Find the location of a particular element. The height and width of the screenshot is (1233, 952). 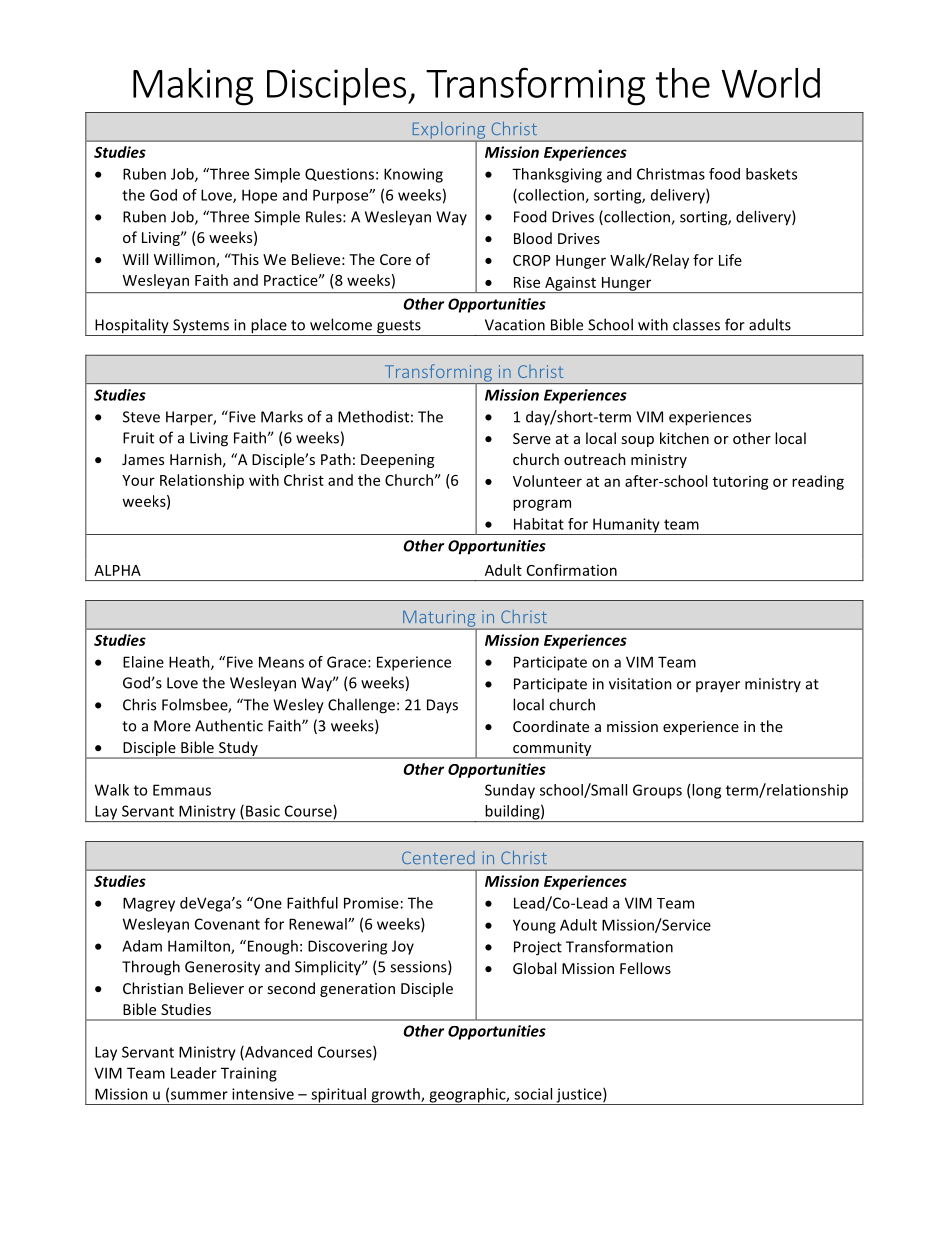

Serve is located at coordinates (532, 438).
